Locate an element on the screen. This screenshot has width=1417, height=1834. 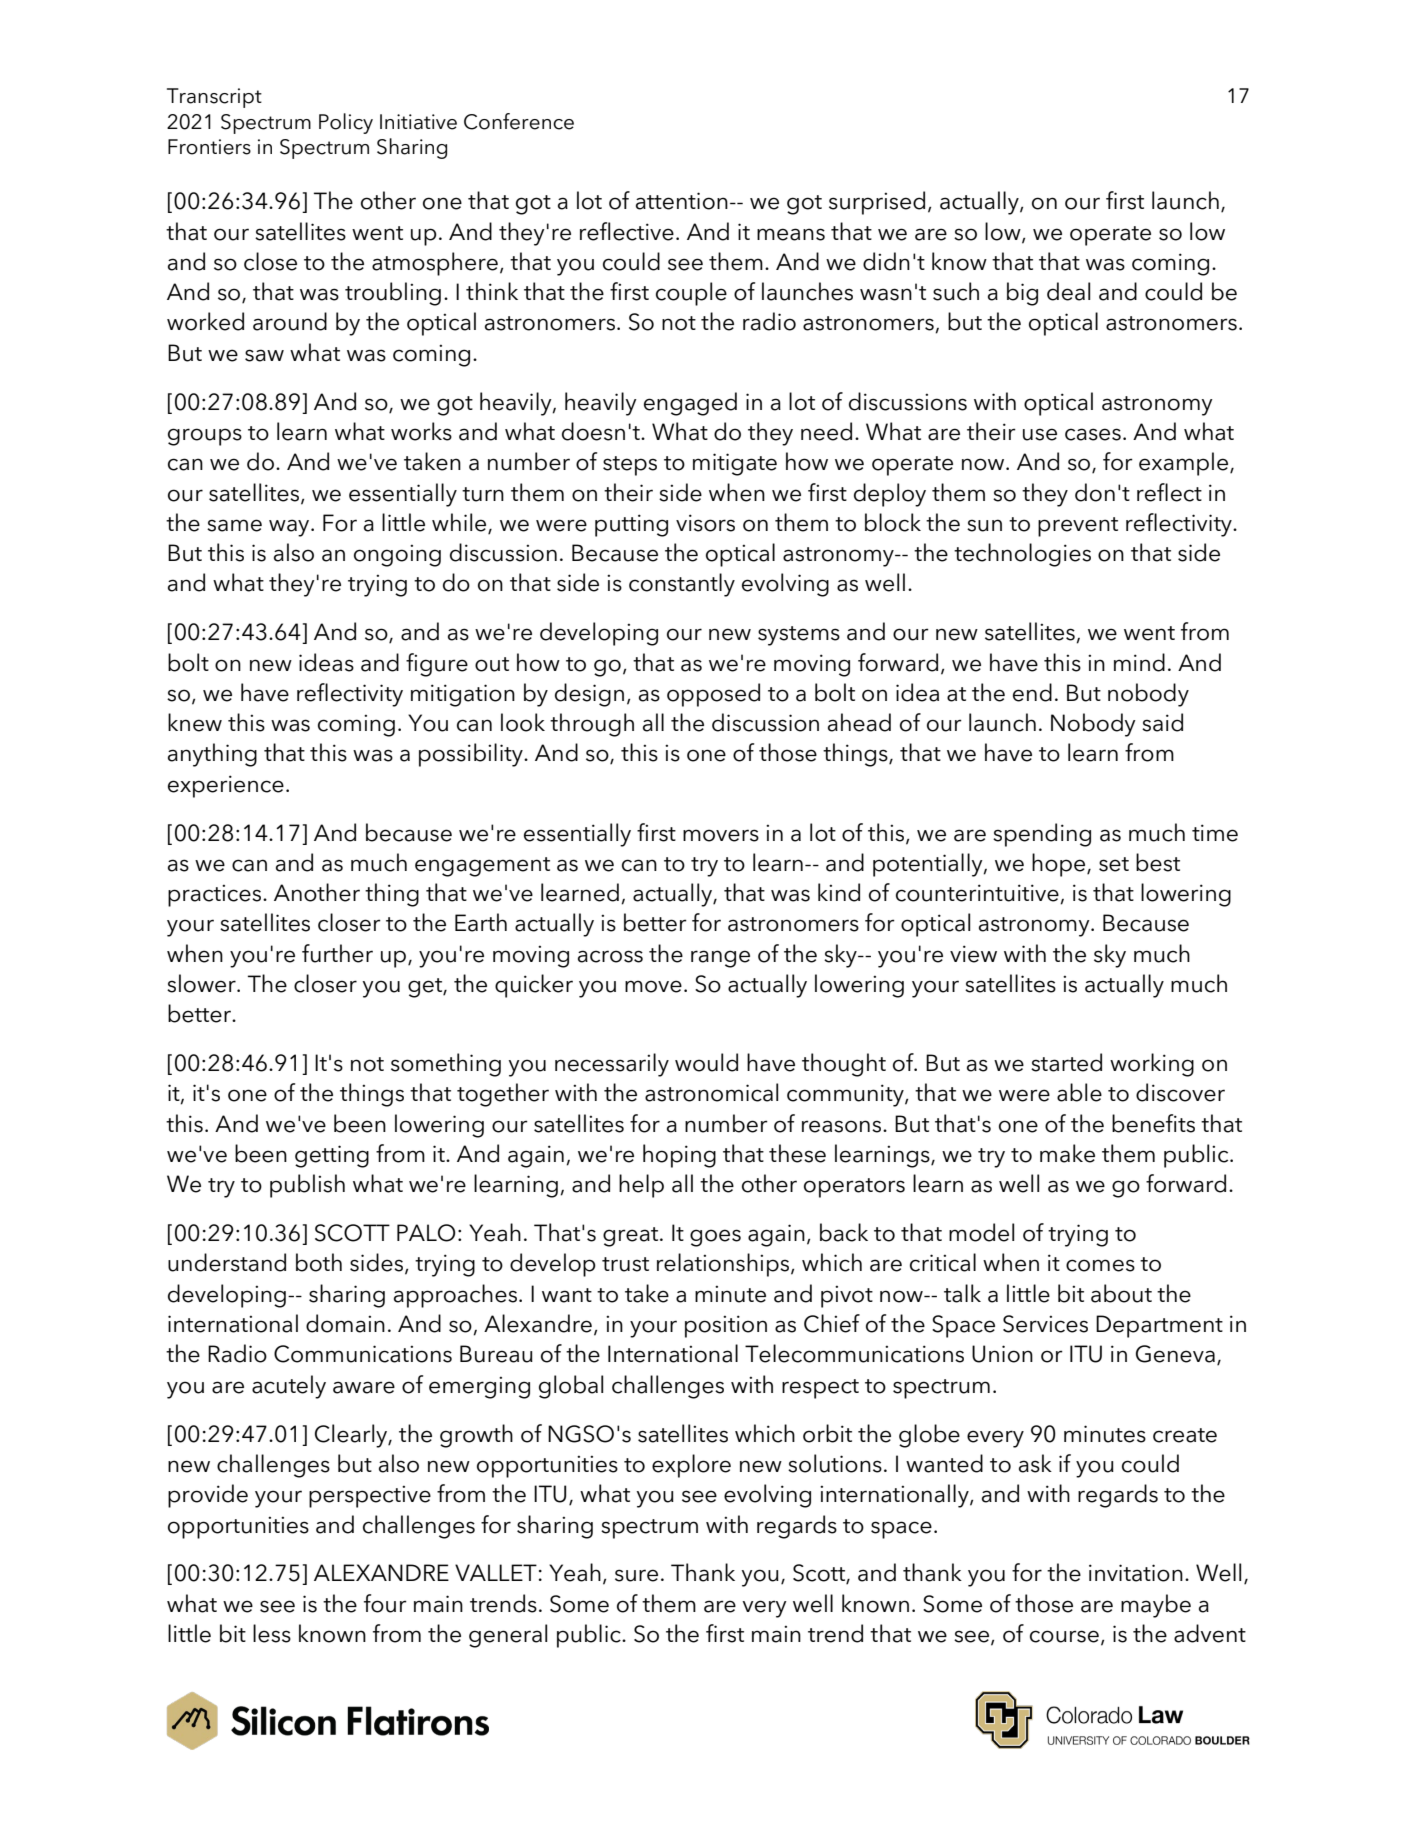
engaged is located at coordinates (690, 404).
